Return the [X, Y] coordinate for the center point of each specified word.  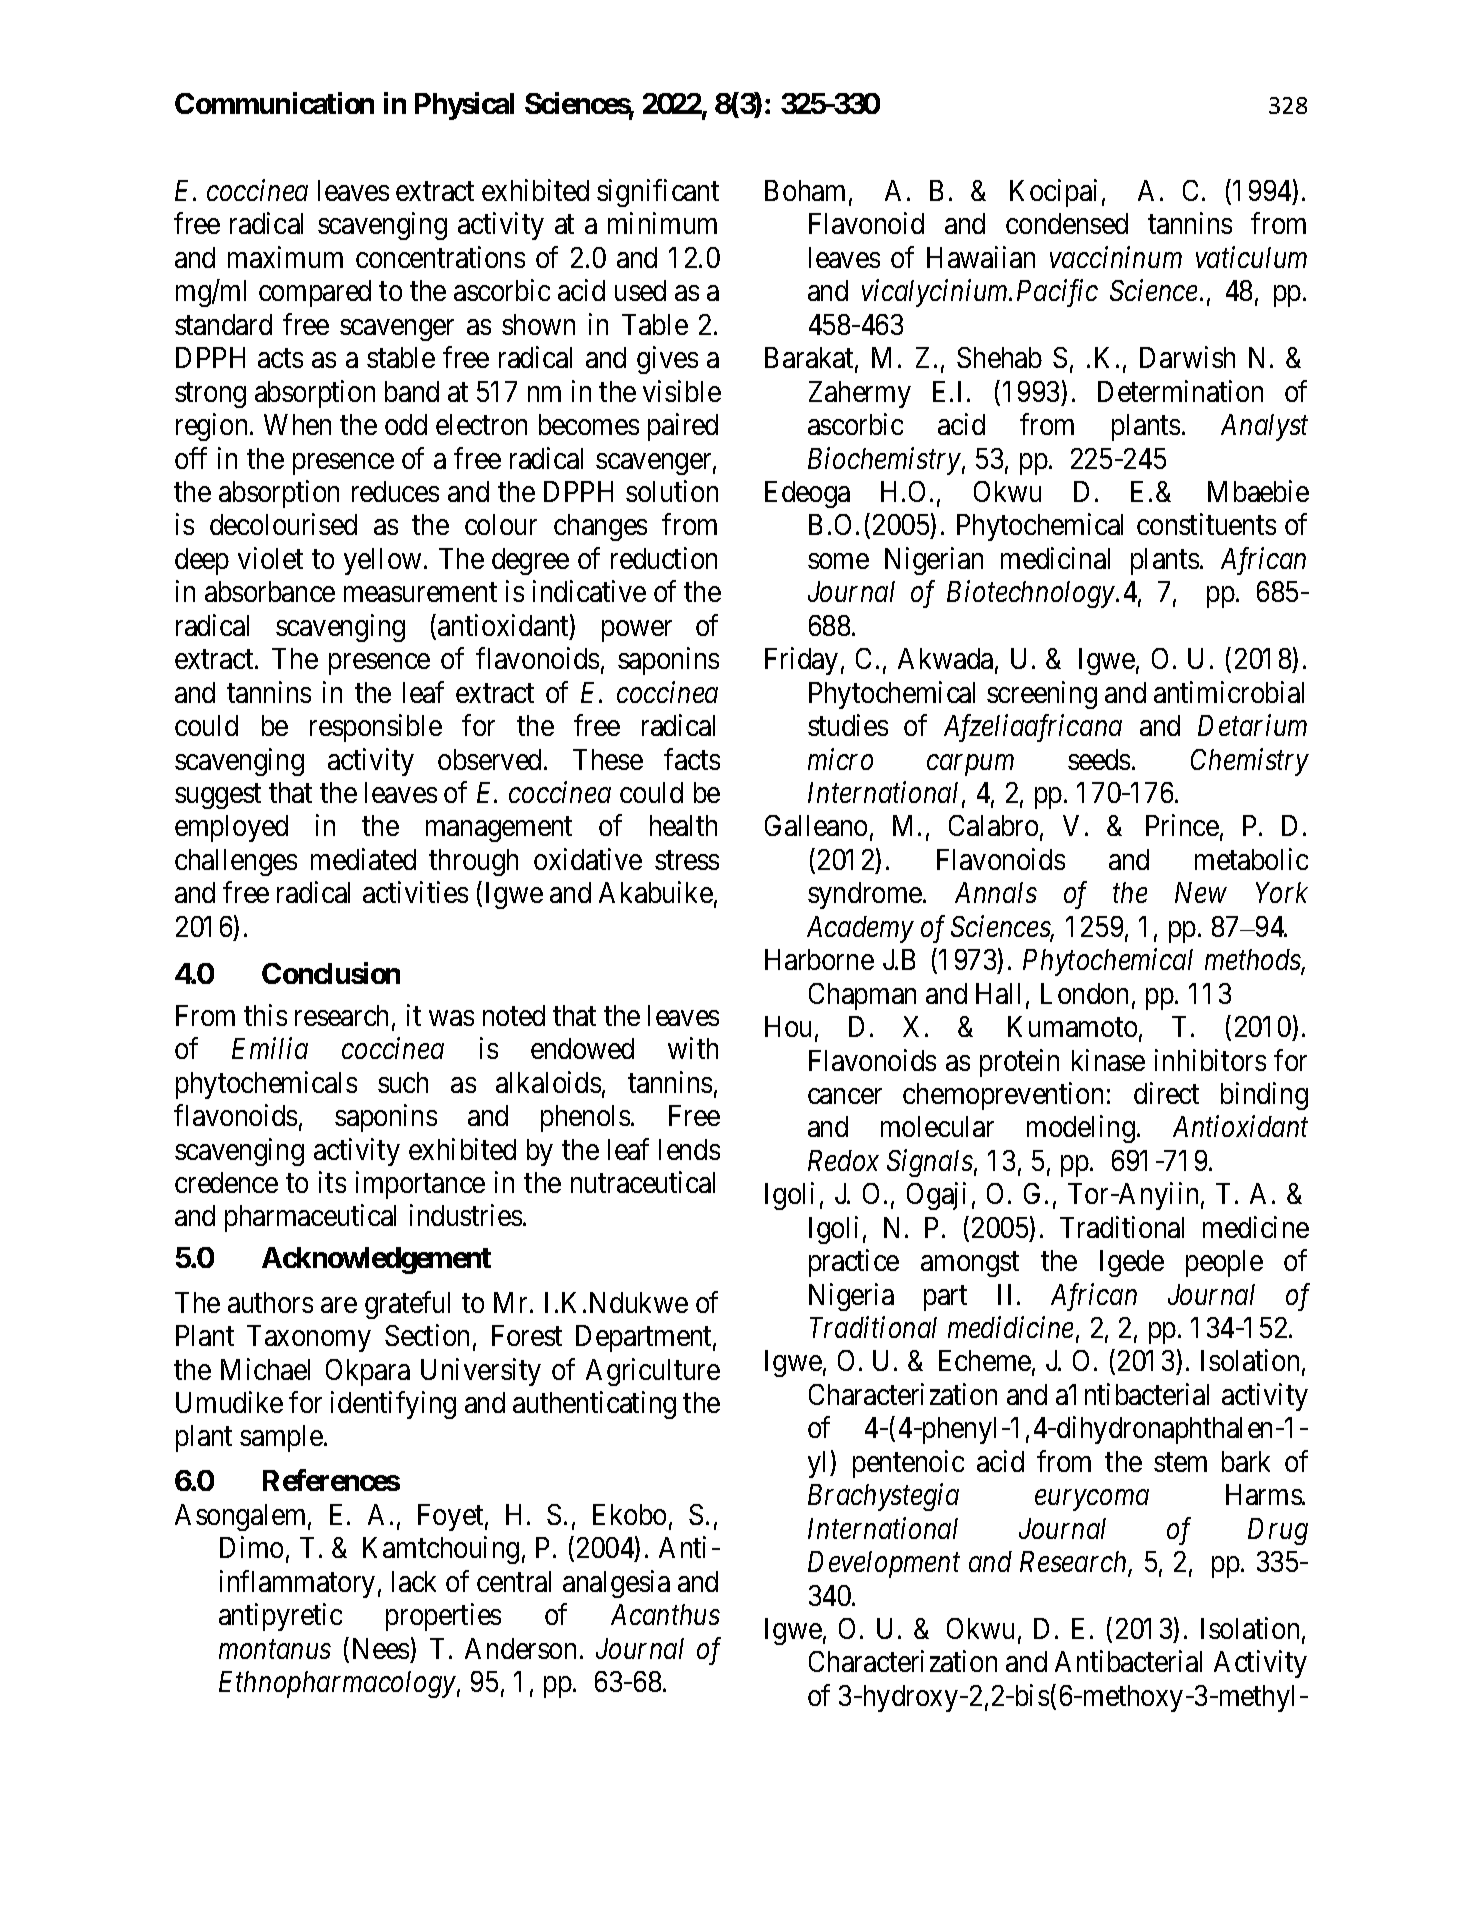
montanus [275, 1650]
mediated [363, 859]
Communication [274, 103]
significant [658, 193]
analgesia [616, 1584]
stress [687, 860]
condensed [1067, 223]
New [1201, 892]
